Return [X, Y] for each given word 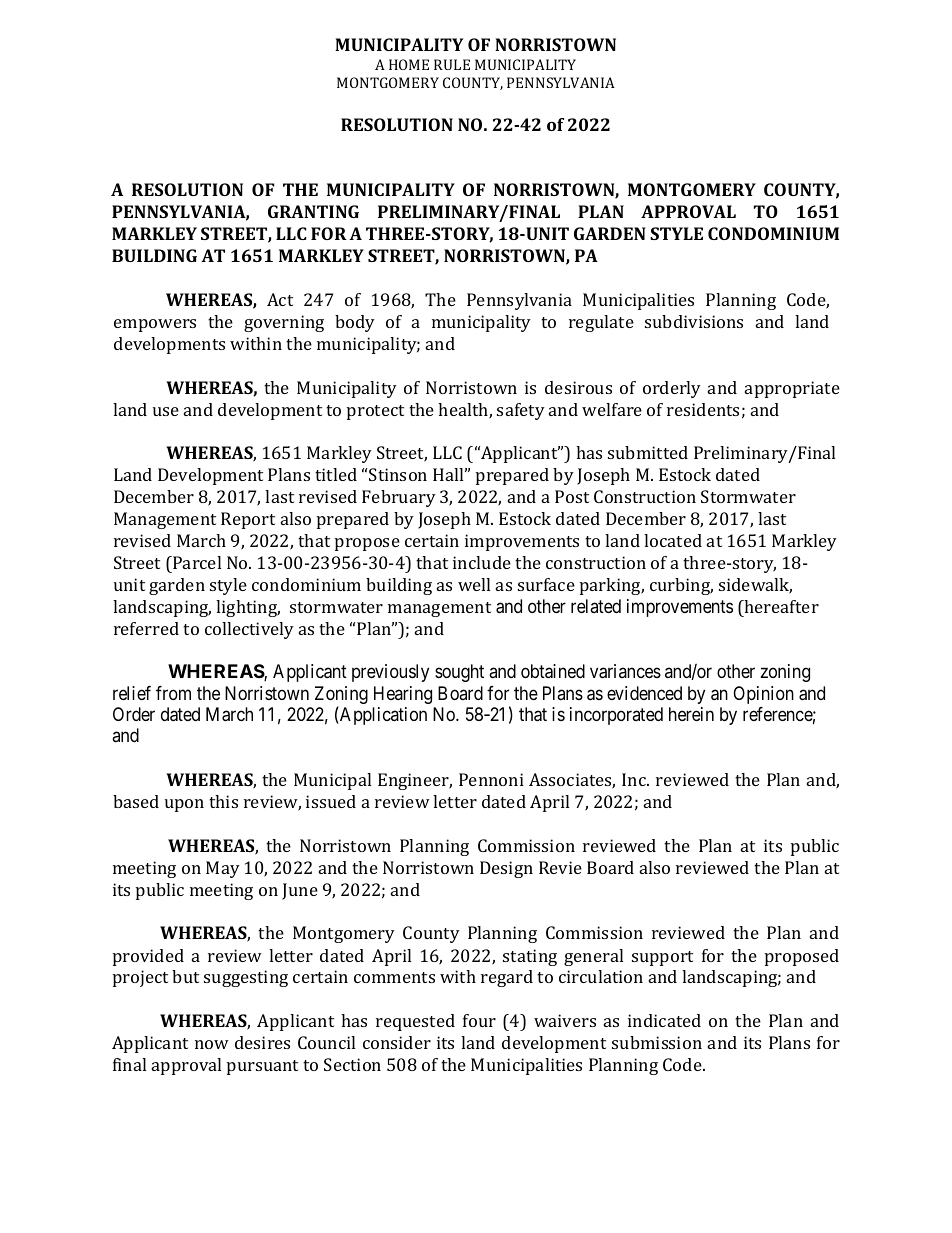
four [479, 1020]
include [482, 562]
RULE [452, 64]
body [355, 323]
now [212, 1044]
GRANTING [313, 211]
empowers [155, 325]
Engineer [415, 781]
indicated [664, 1020]
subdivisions [694, 321]
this [223, 801]
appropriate [792, 389]
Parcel [196, 562]
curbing [681, 586]
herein [691, 714]
